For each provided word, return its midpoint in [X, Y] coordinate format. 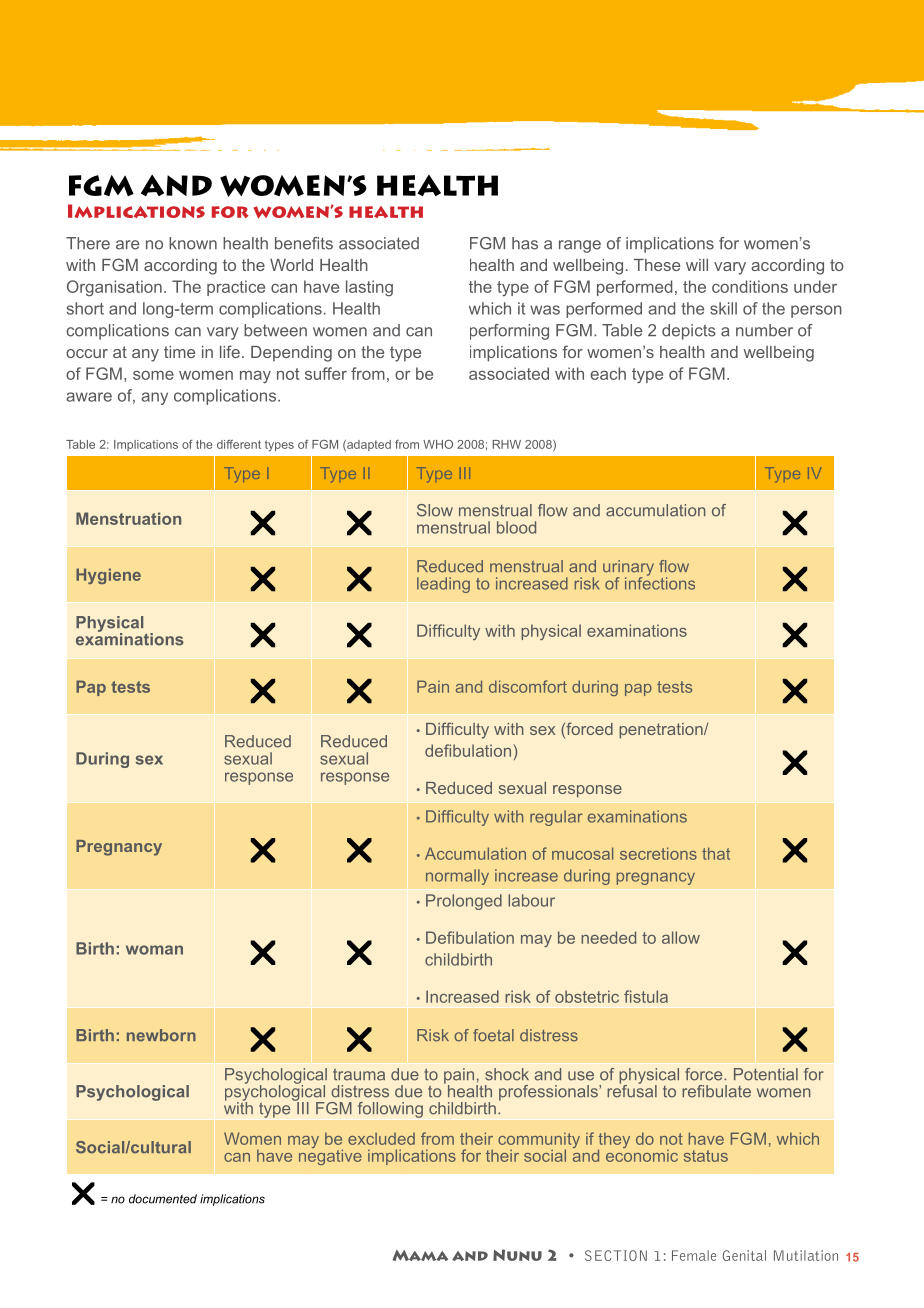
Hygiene [108, 576]
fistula [646, 996]
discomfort [528, 686]
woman [154, 950]
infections [660, 582]
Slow [435, 510]
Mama [420, 1255]
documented [163, 1199]
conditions [750, 286]
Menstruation [128, 518]
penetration [662, 731]
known [193, 243]
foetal [493, 1035]
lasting [369, 288]
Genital [744, 1255]
